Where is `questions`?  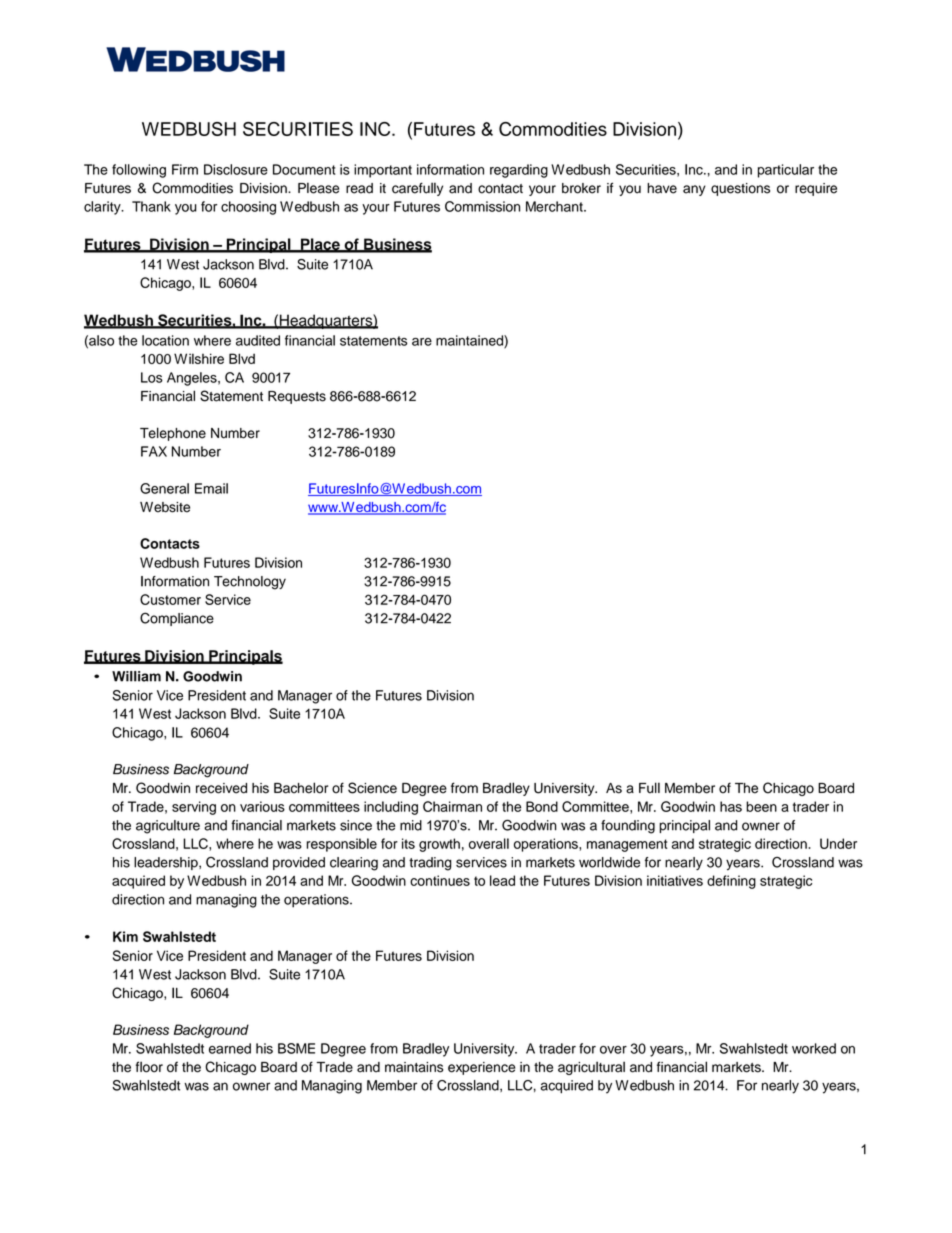
questions is located at coordinates (740, 189).
